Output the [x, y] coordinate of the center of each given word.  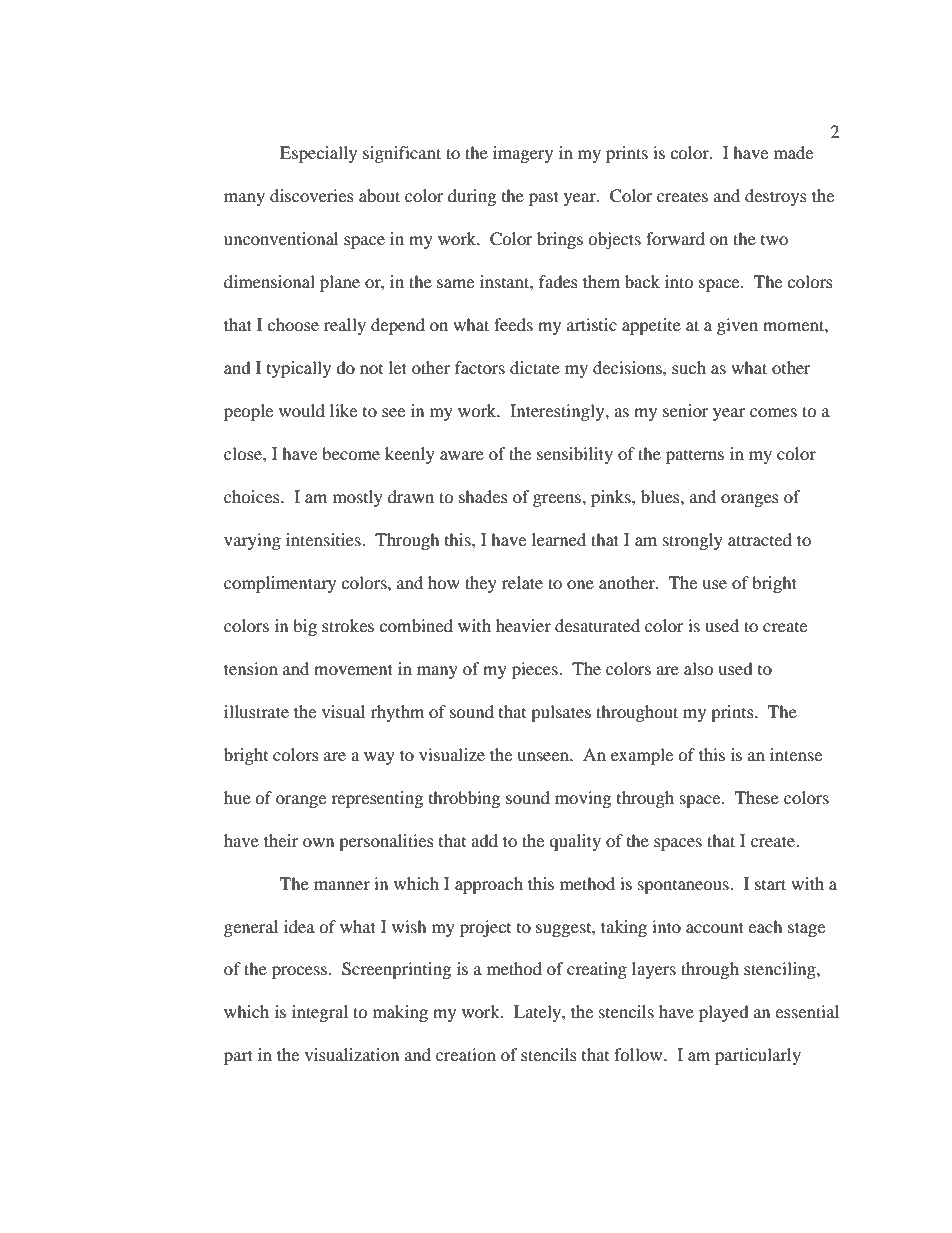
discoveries [312, 195]
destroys [776, 197]
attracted [760, 539]
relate [522, 582]
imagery [523, 154]
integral [320, 1013]
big [305, 627]
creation [466, 1054]
